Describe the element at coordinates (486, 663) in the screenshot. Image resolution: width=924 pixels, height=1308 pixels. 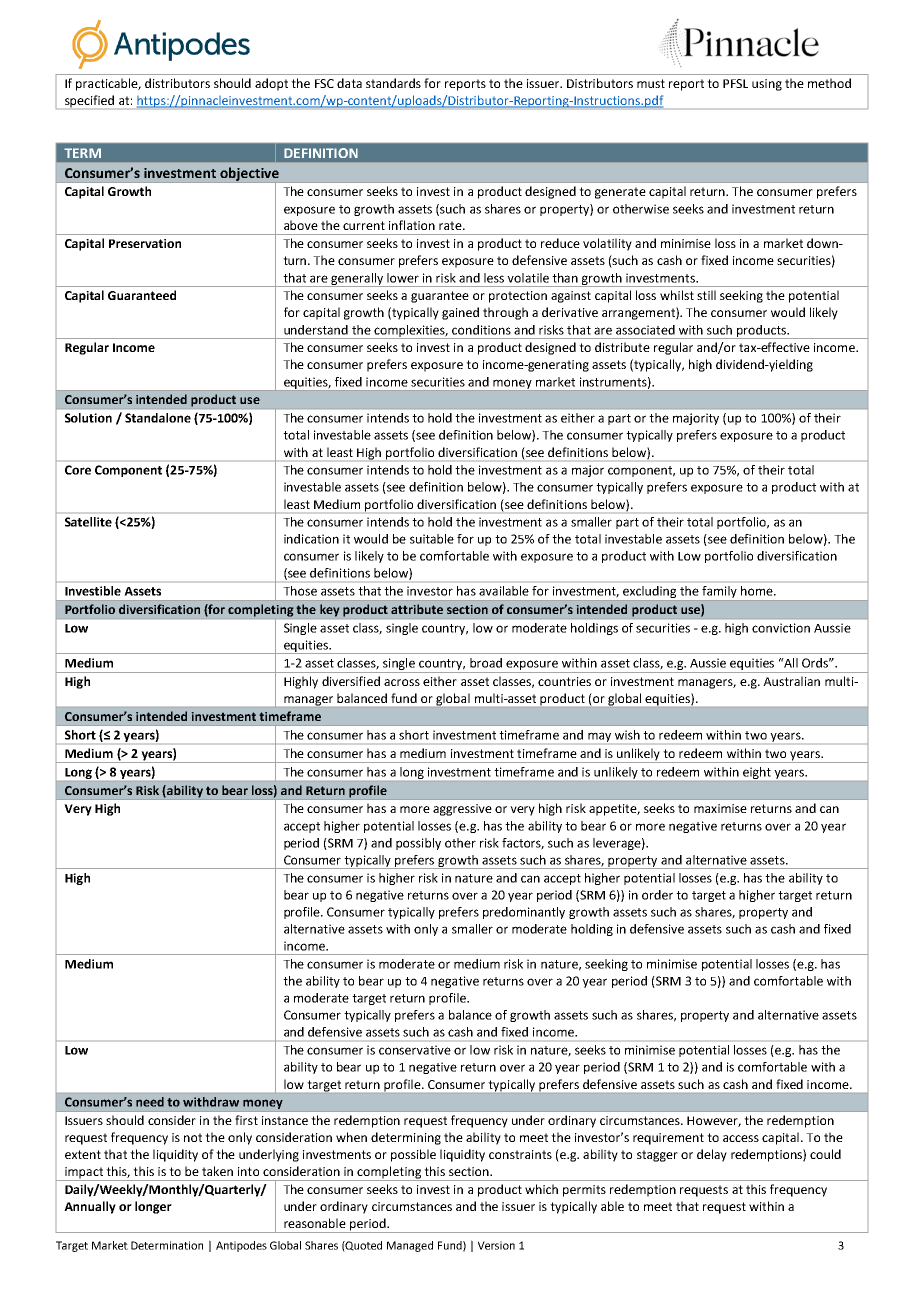
I see `broad` at that location.
